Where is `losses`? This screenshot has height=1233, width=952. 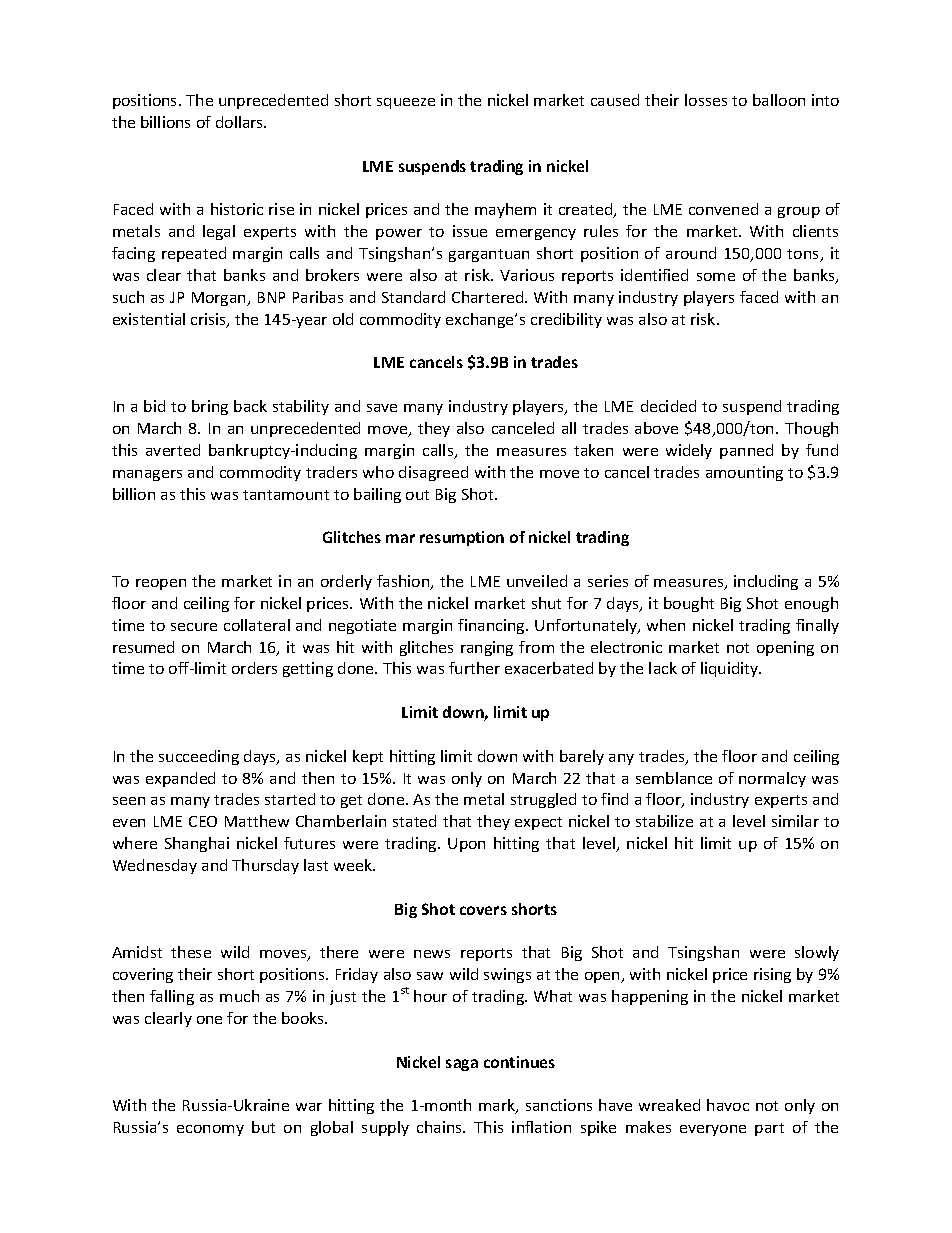 losses is located at coordinates (706, 100).
